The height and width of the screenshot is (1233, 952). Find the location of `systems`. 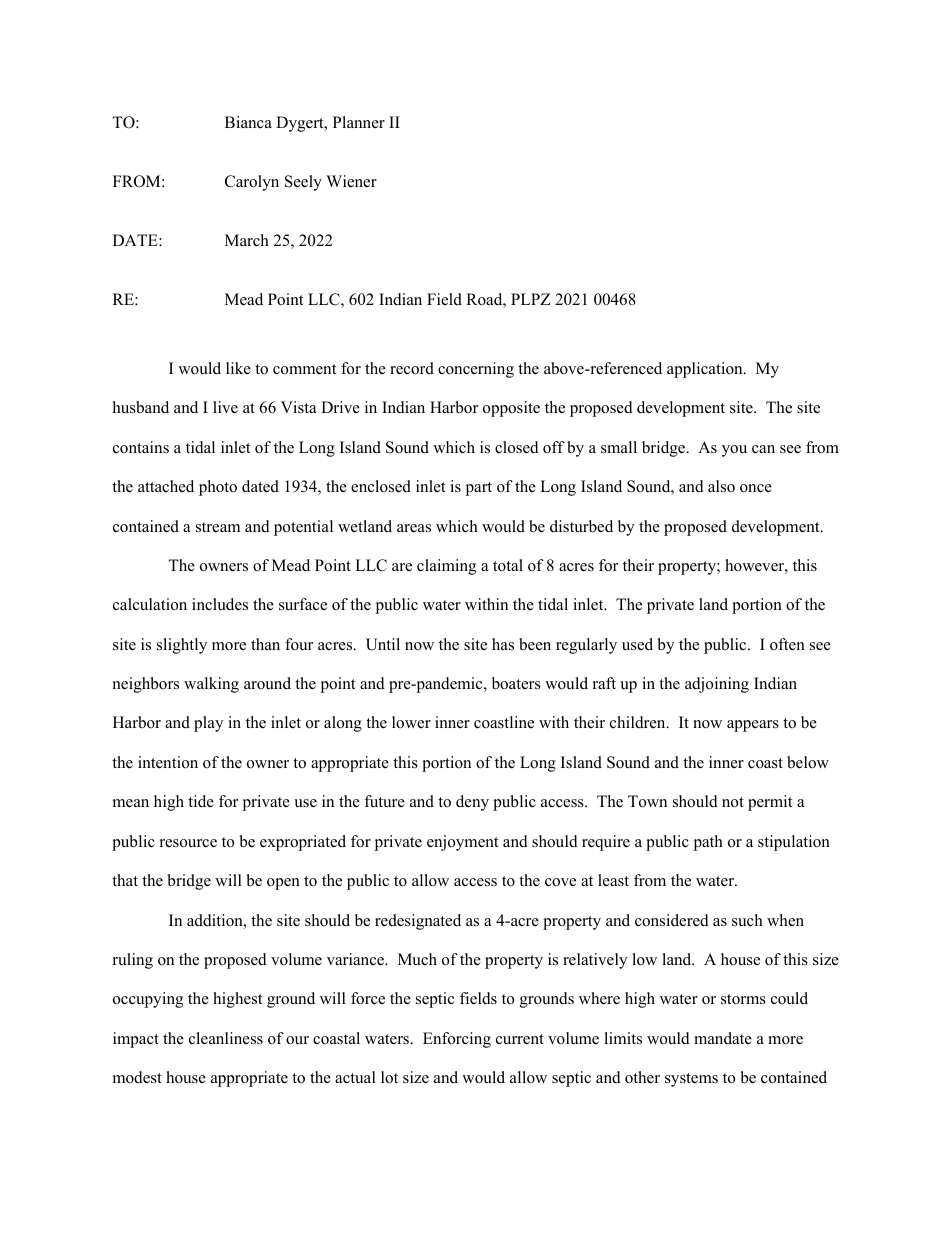

systems is located at coordinates (691, 1080).
